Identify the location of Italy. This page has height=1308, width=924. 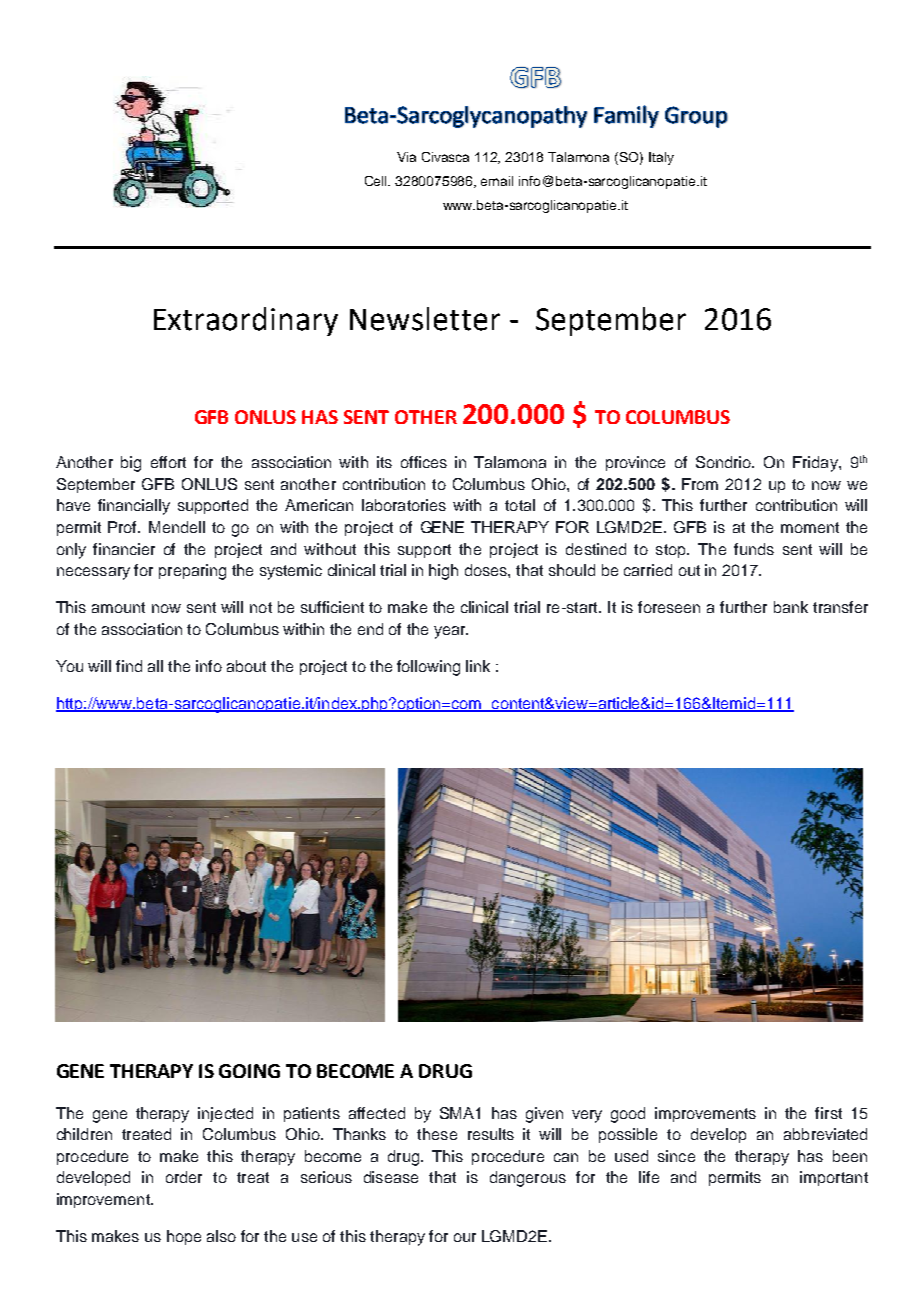
(661, 158).
